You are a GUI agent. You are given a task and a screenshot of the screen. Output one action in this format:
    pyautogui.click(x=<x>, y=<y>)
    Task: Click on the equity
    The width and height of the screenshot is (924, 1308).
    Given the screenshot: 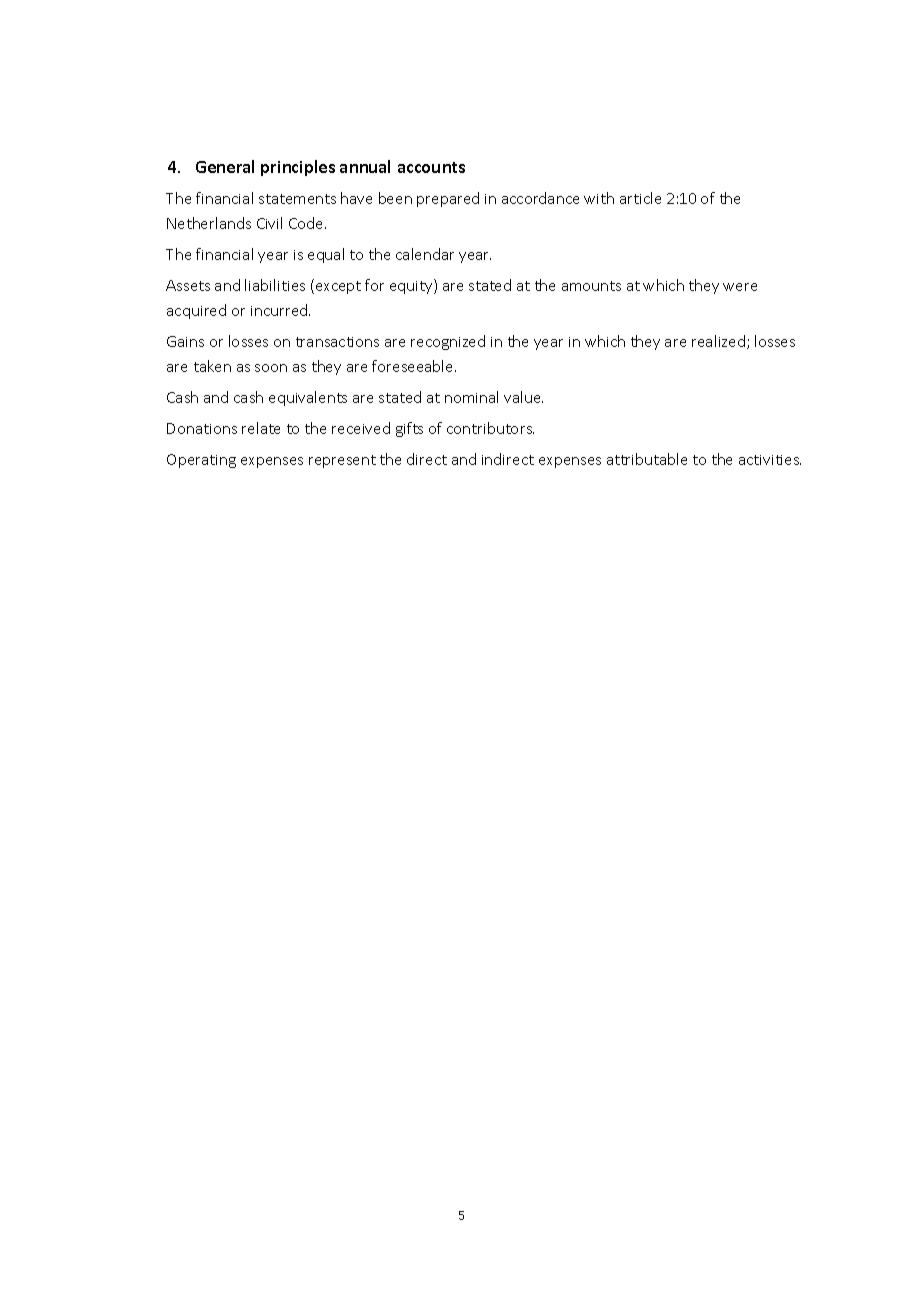 What is the action you would take?
    pyautogui.click(x=412, y=286)
